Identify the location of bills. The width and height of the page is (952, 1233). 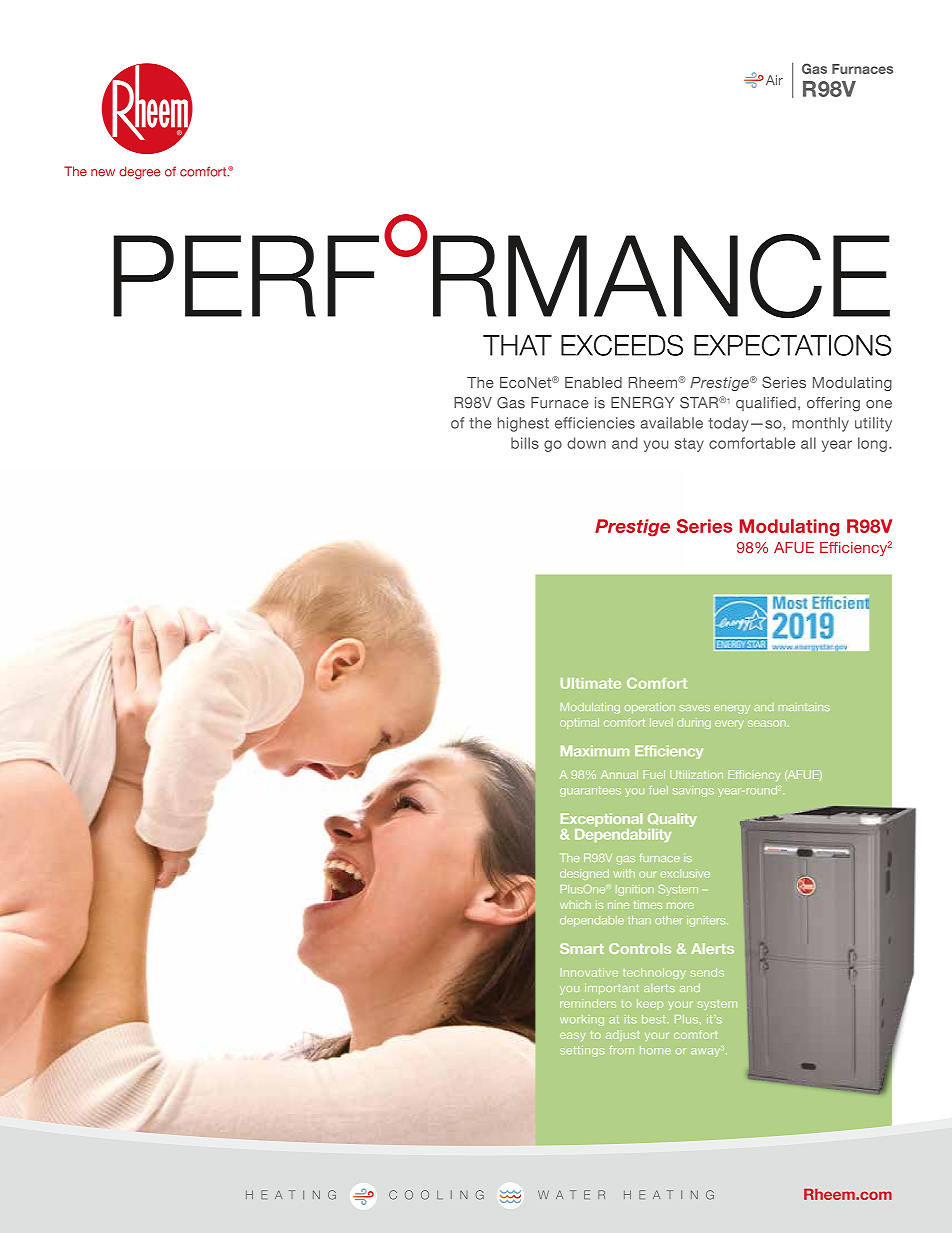
(525, 443).
